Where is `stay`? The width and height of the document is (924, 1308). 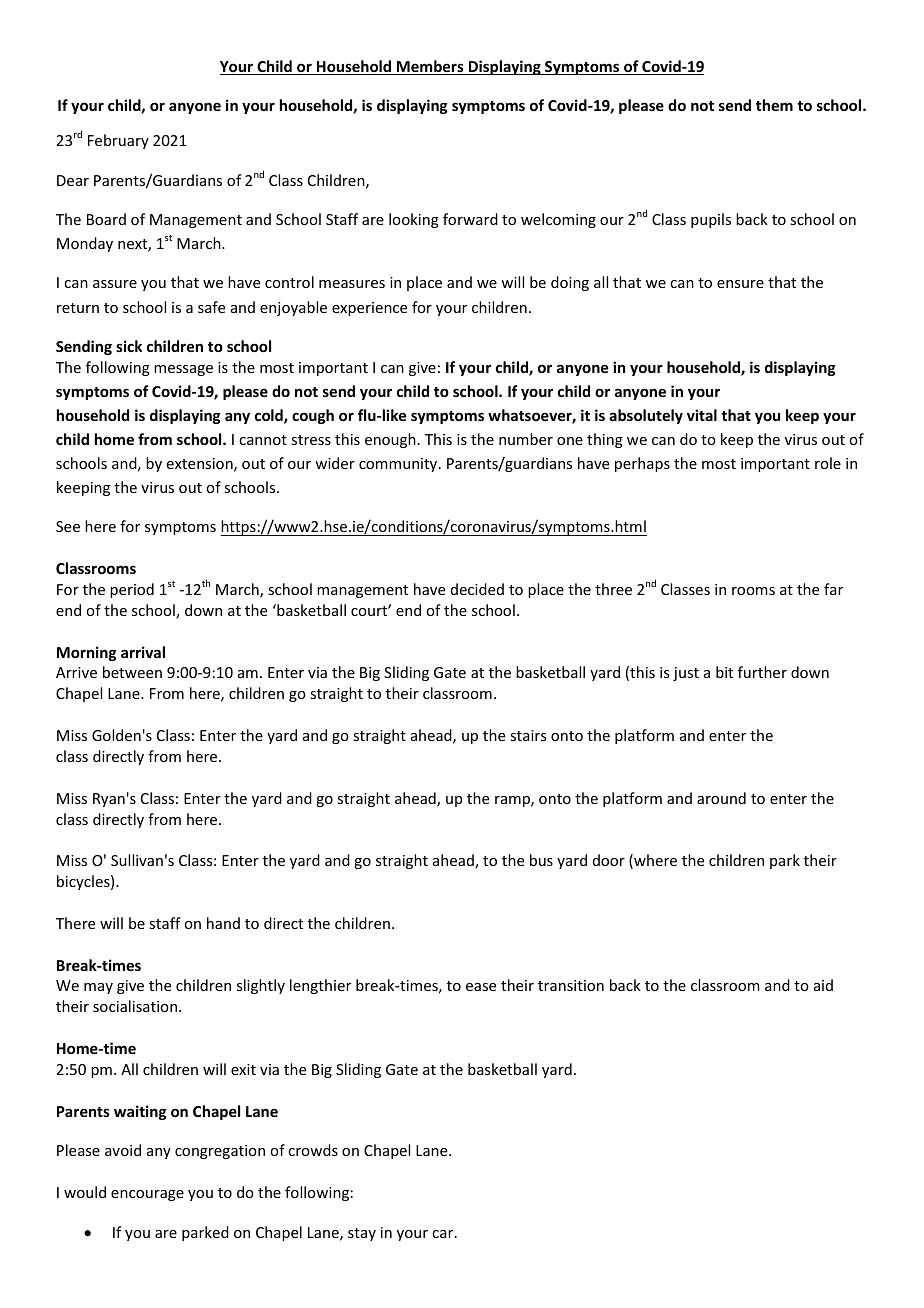
stay is located at coordinates (362, 1234).
